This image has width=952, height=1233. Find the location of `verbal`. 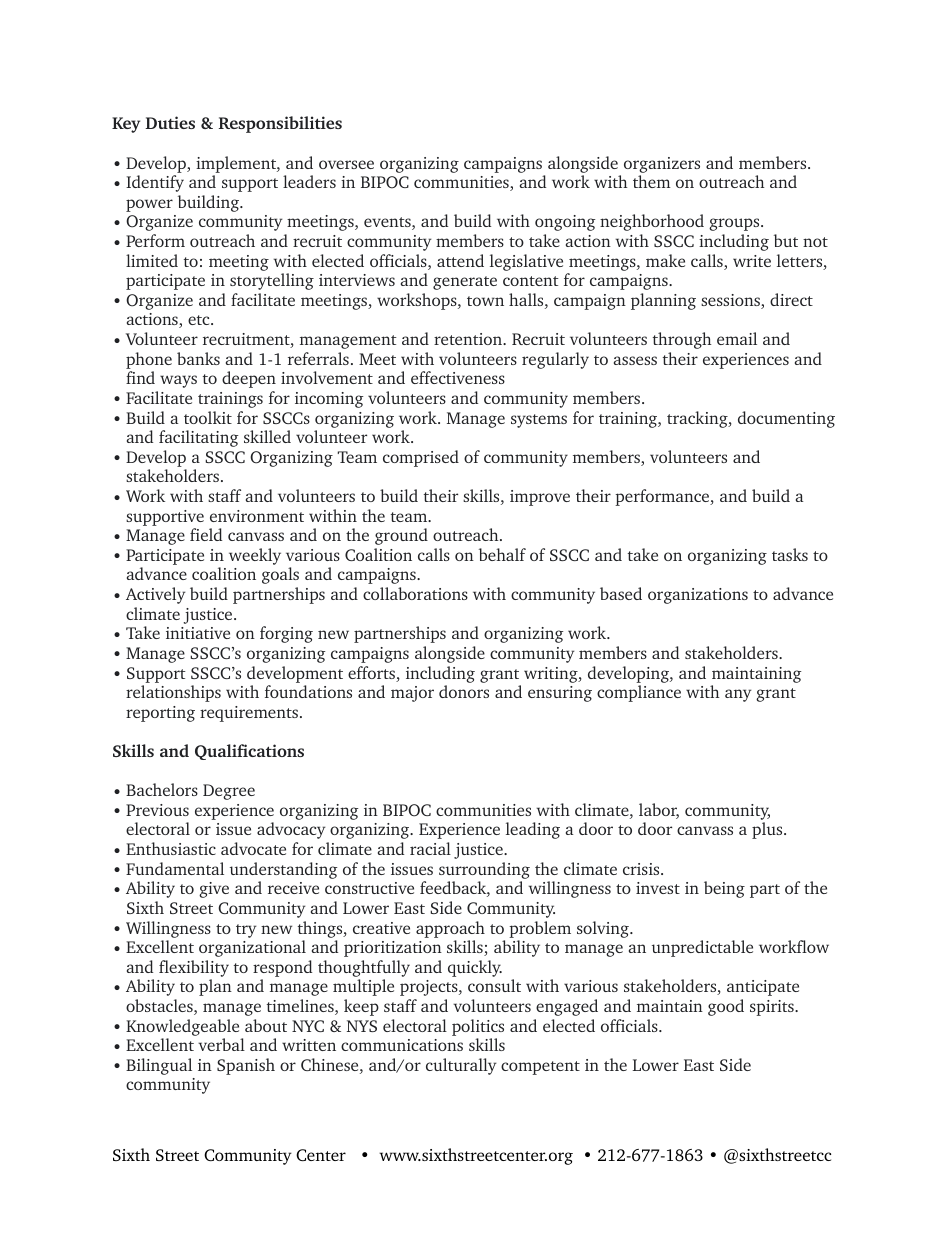

verbal is located at coordinates (221, 1044).
